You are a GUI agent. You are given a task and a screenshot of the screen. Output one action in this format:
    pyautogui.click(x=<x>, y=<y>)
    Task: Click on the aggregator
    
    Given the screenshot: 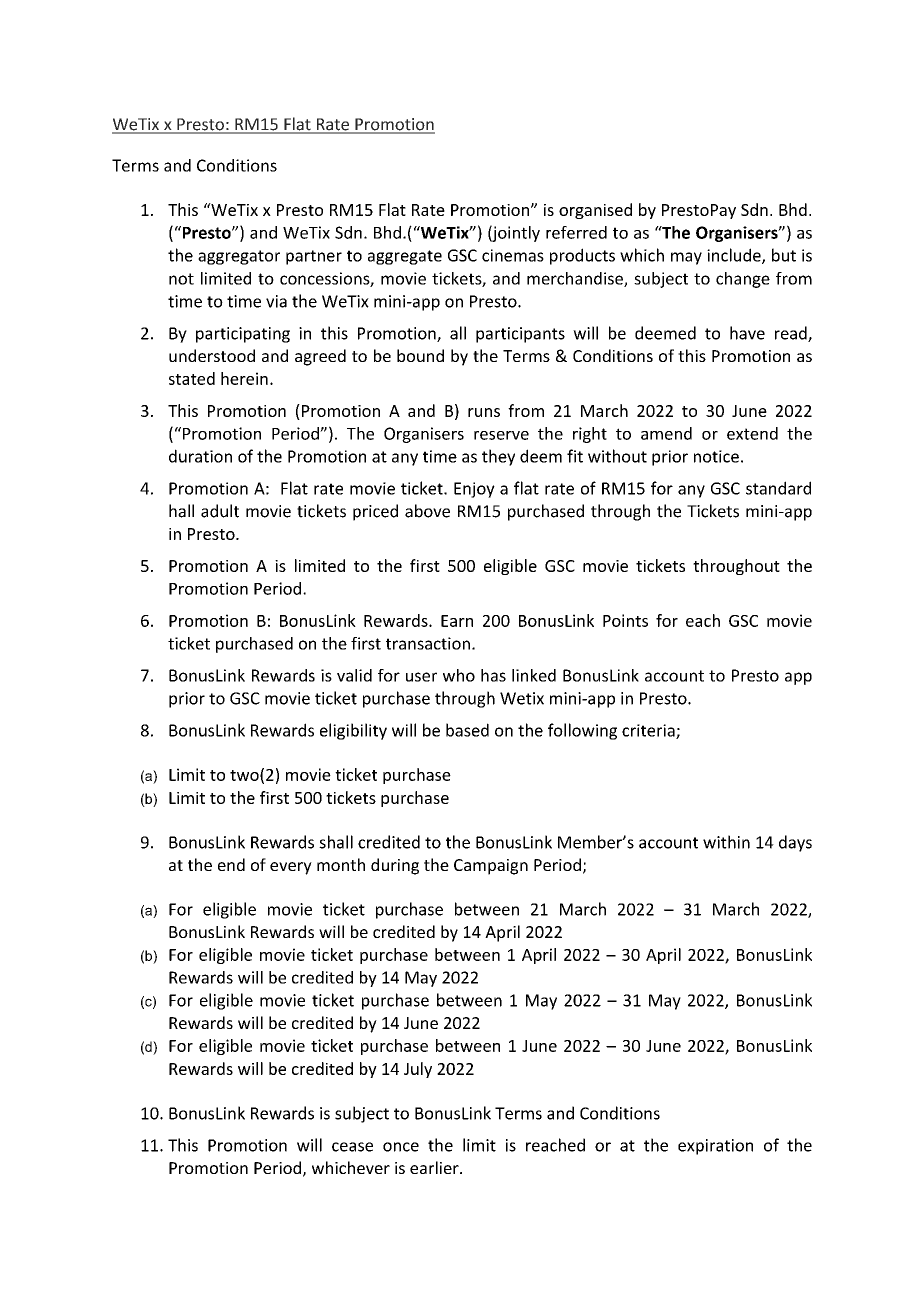 What is the action you would take?
    pyautogui.click(x=239, y=257)
